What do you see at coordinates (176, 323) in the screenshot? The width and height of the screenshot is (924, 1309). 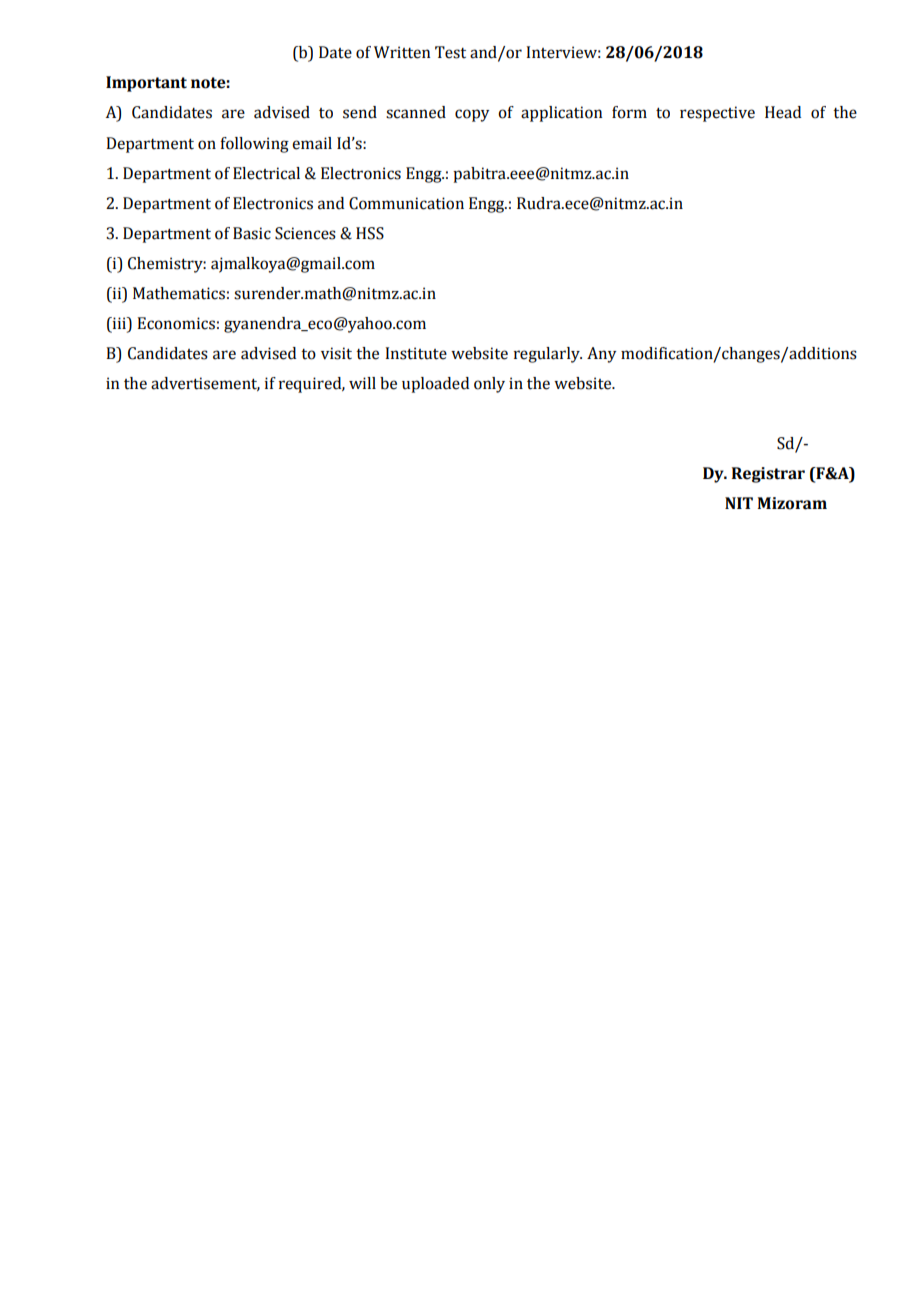 I see `Economics` at bounding box center [176, 323].
